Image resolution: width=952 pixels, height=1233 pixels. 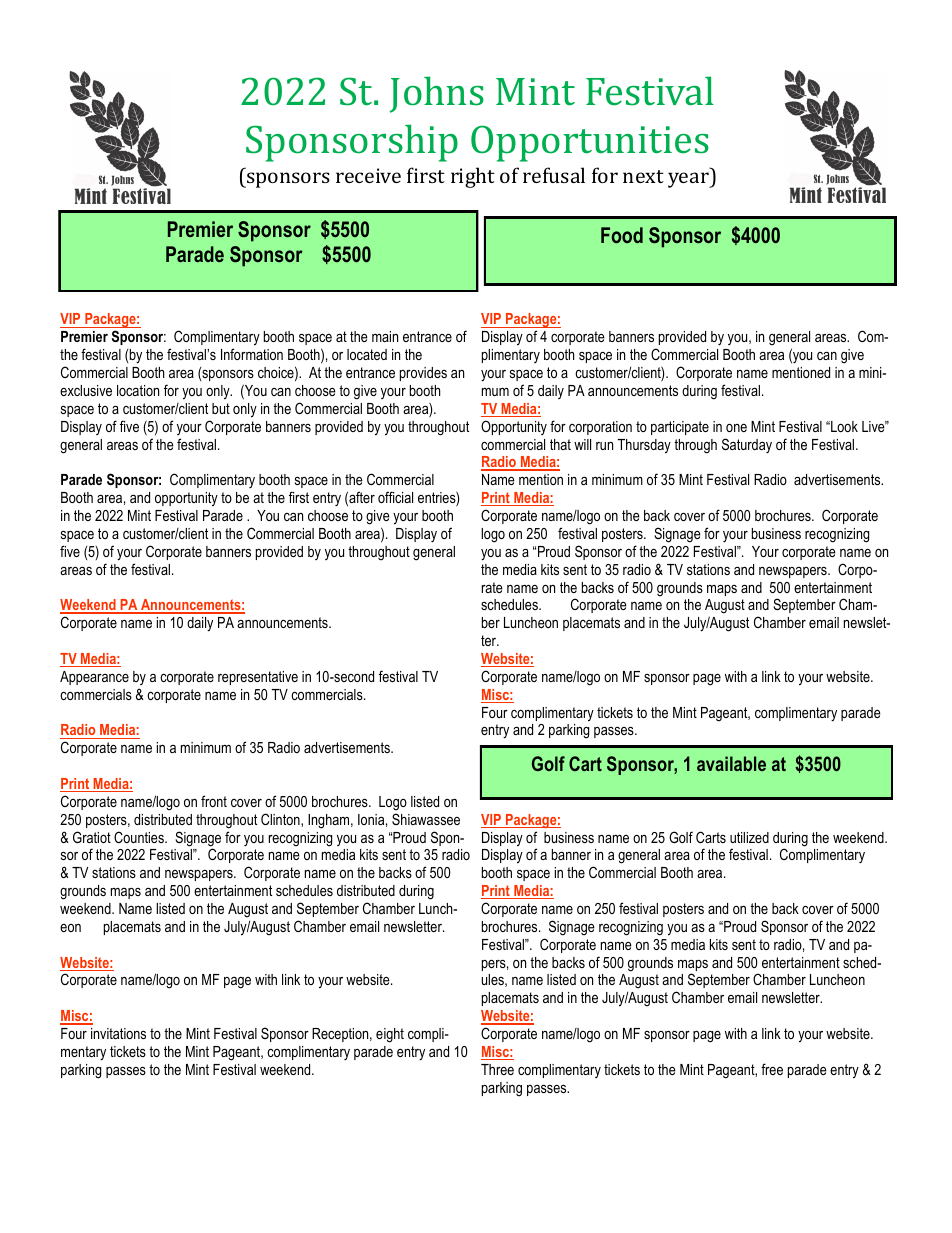 I want to click on Counties, so click(x=140, y=837).
